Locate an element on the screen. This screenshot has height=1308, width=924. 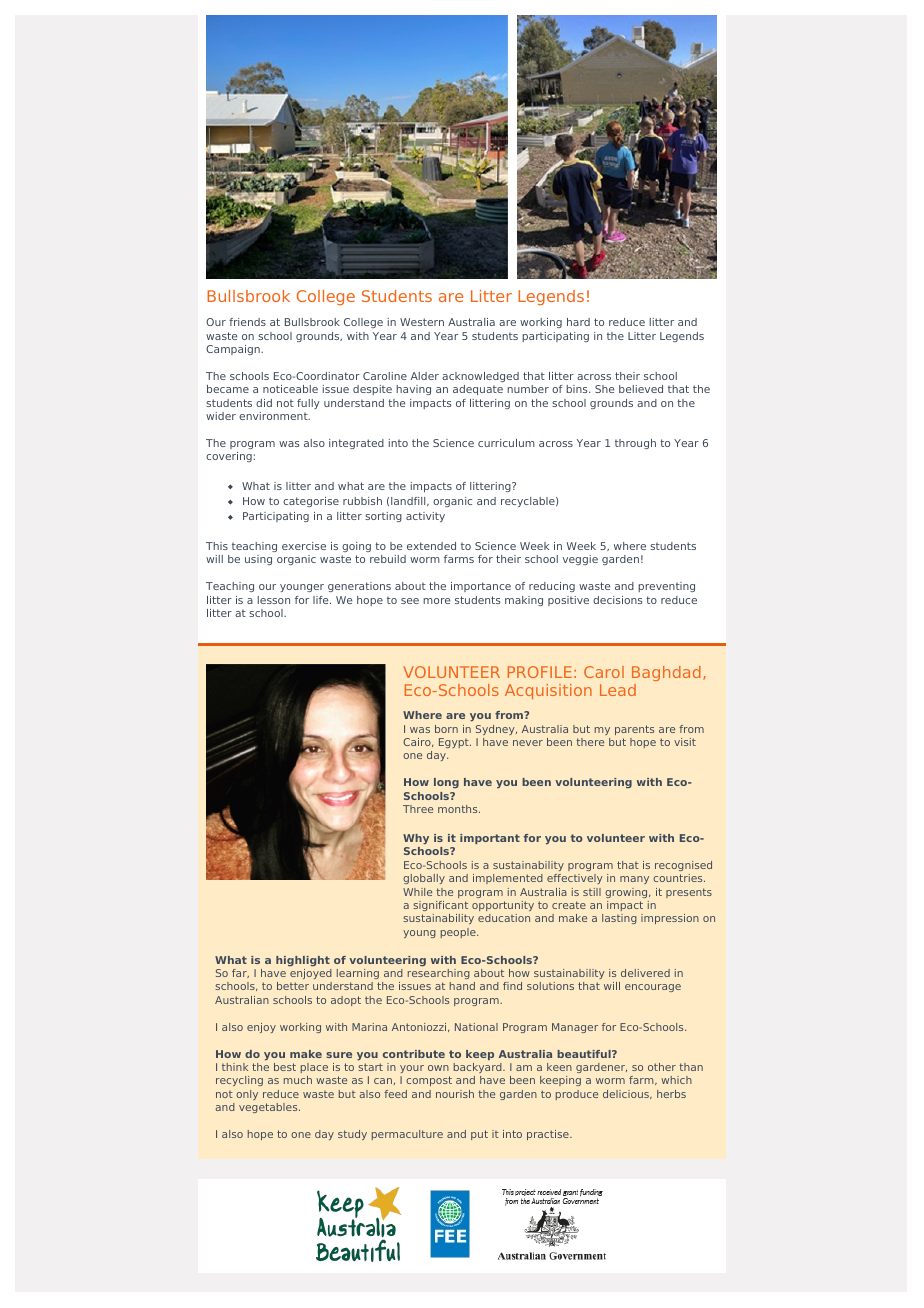
Western is located at coordinates (422, 322).
